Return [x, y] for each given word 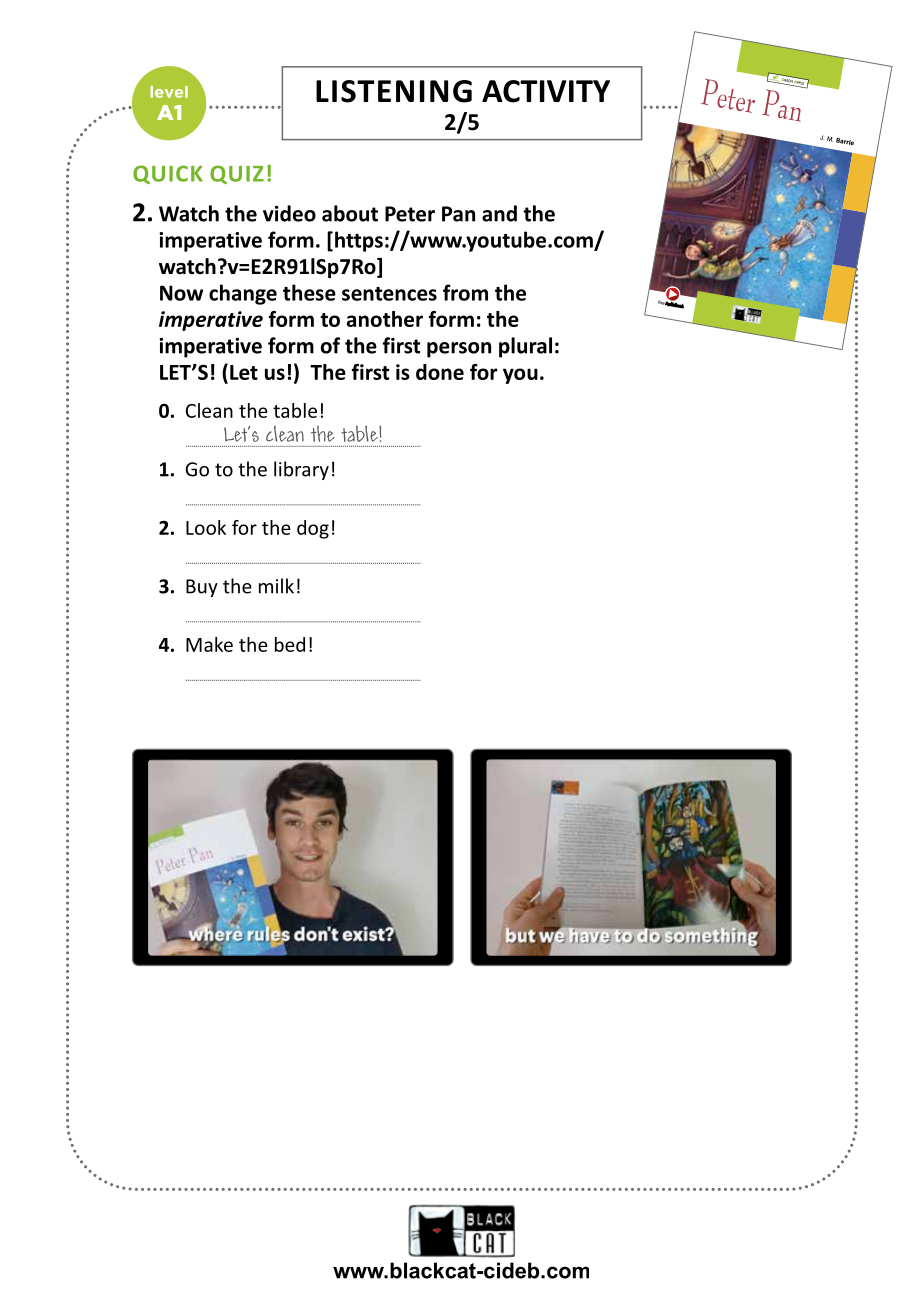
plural [525, 347]
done [440, 372]
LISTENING [394, 91]
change [243, 294]
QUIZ [237, 174]
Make [209, 644]
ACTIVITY [546, 91]
